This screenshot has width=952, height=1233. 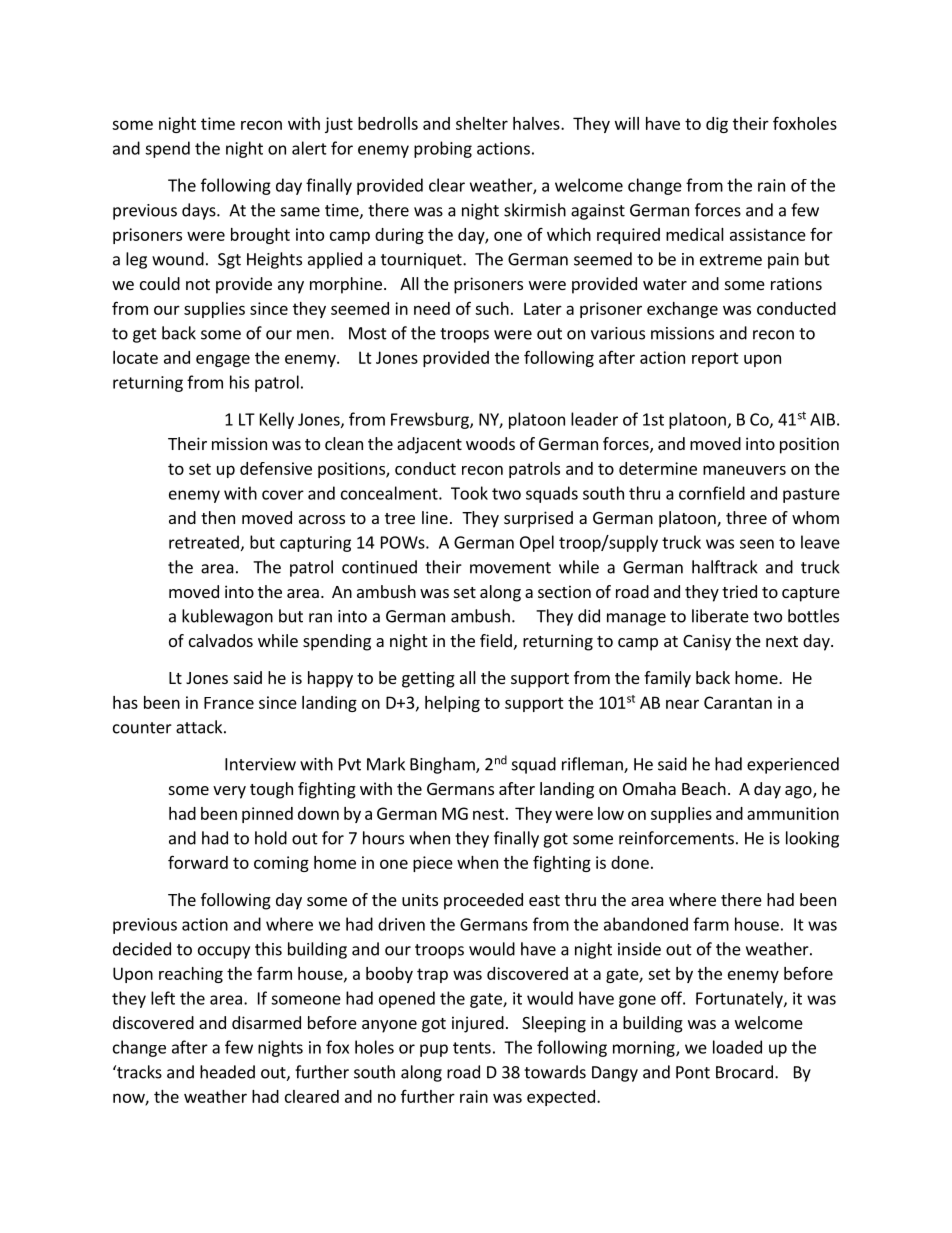 What do you see at coordinates (737, 1047) in the screenshot?
I see `loaded` at bounding box center [737, 1047].
